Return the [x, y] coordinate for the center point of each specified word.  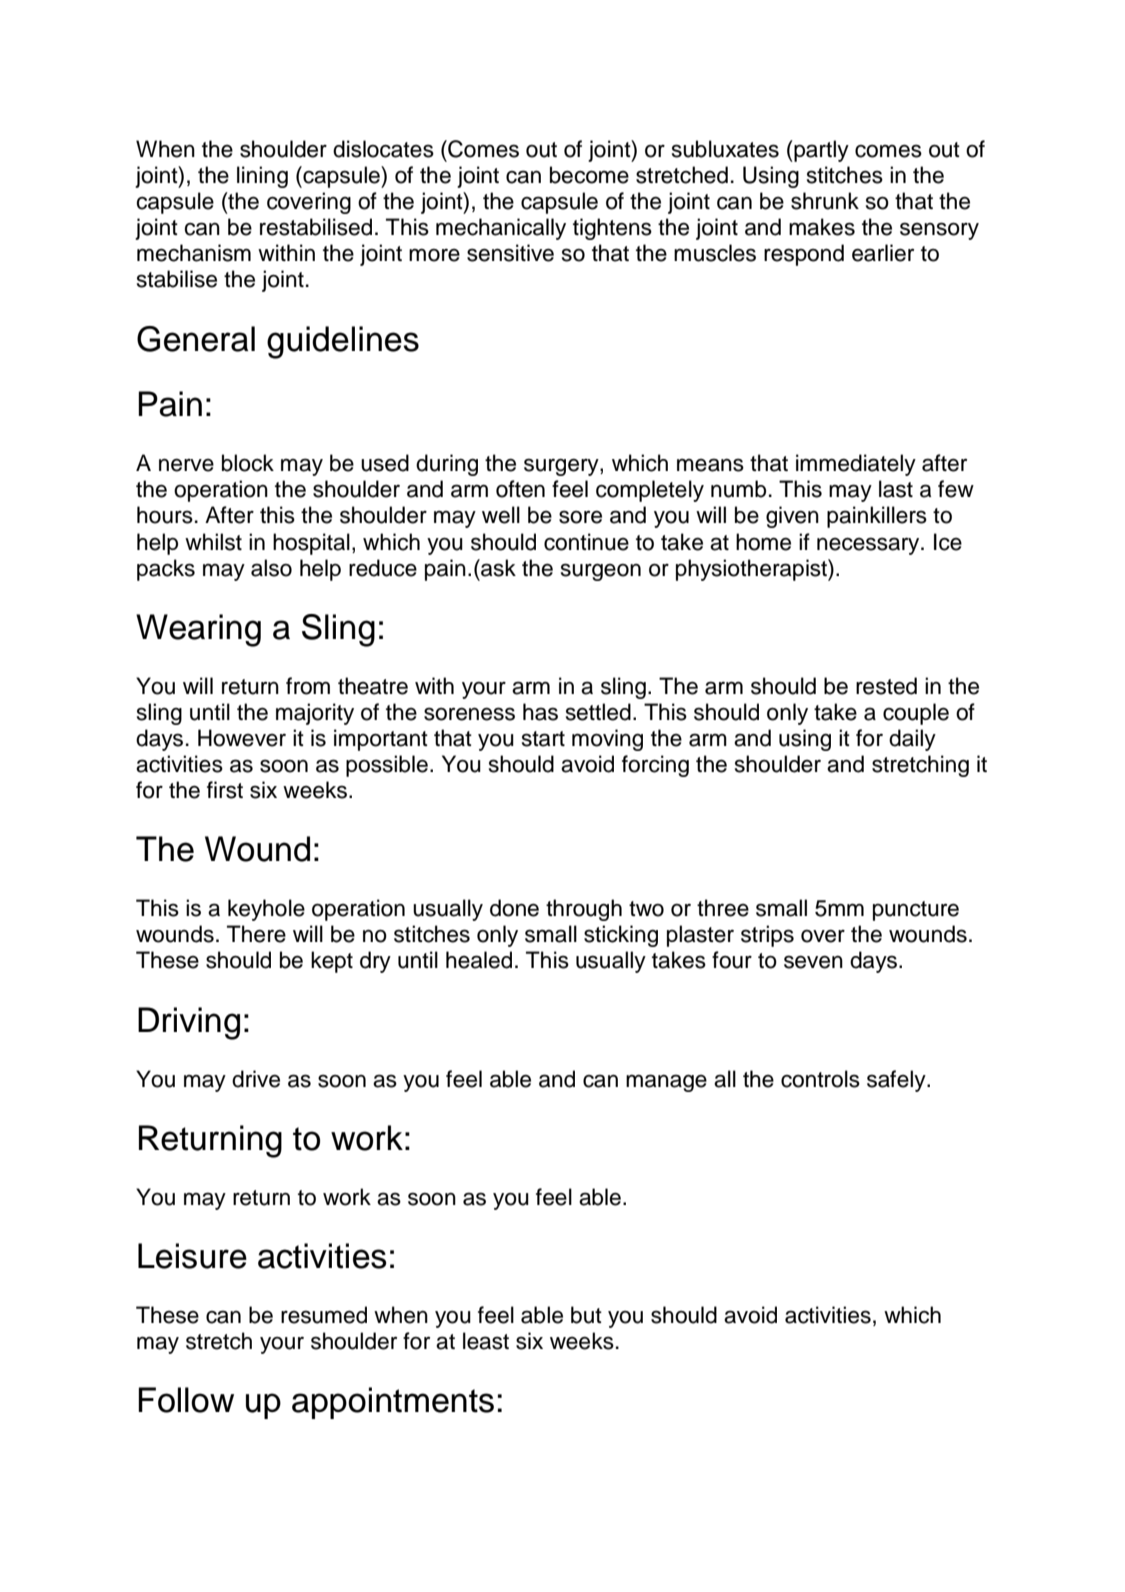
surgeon [601, 572]
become [589, 175]
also [271, 568]
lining [262, 177]
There [256, 934]
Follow [186, 1400]
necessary [869, 546]
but [586, 1315]
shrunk [825, 201]
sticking [621, 936]
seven [813, 962]
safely [897, 1081]
